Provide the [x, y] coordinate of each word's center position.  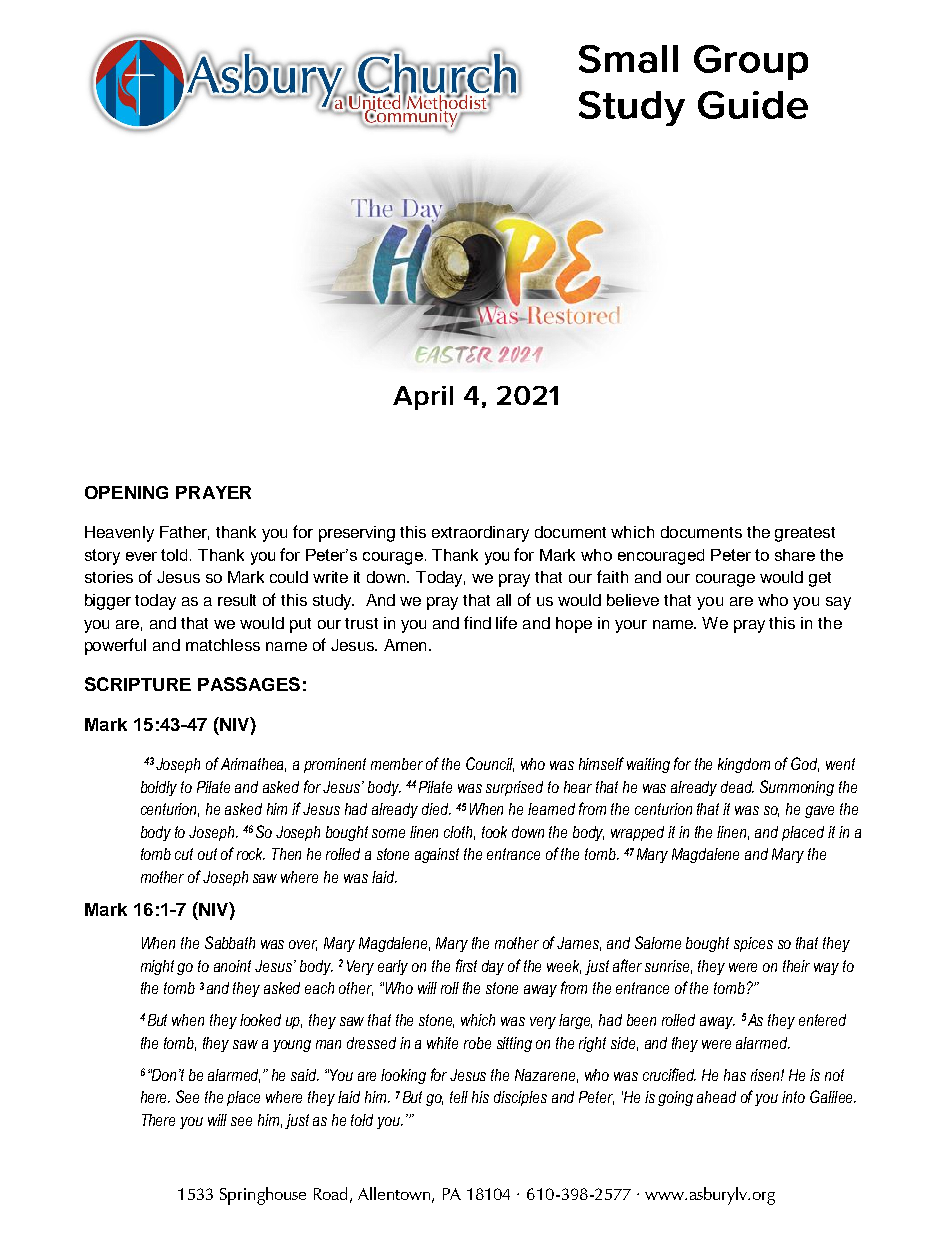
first [466, 965]
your [631, 626]
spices [753, 944]
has [735, 1075]
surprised [514, 788]
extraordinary [480, 534]
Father [184, 533]
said [305, 1075]
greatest [805, 534]
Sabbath [230, 942]
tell [459, 1097]
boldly [159, 788]
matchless [223, 645]
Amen [405, 645]
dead [737, 787]
